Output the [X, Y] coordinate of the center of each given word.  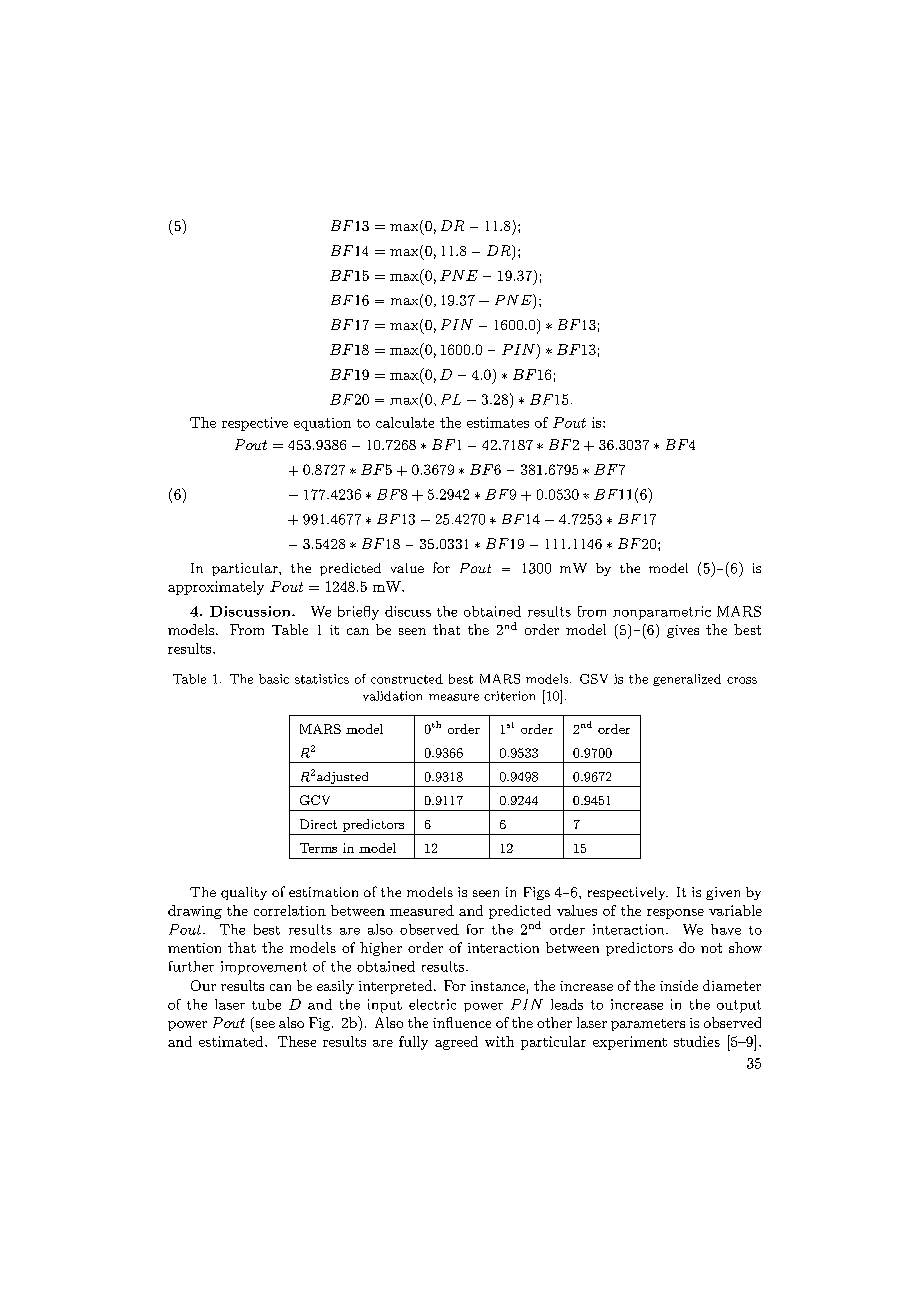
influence [462, 1022]
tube [266, 1004]
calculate [405, 422]
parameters [648, 1025]
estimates [498, 422]
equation [322, 424]
